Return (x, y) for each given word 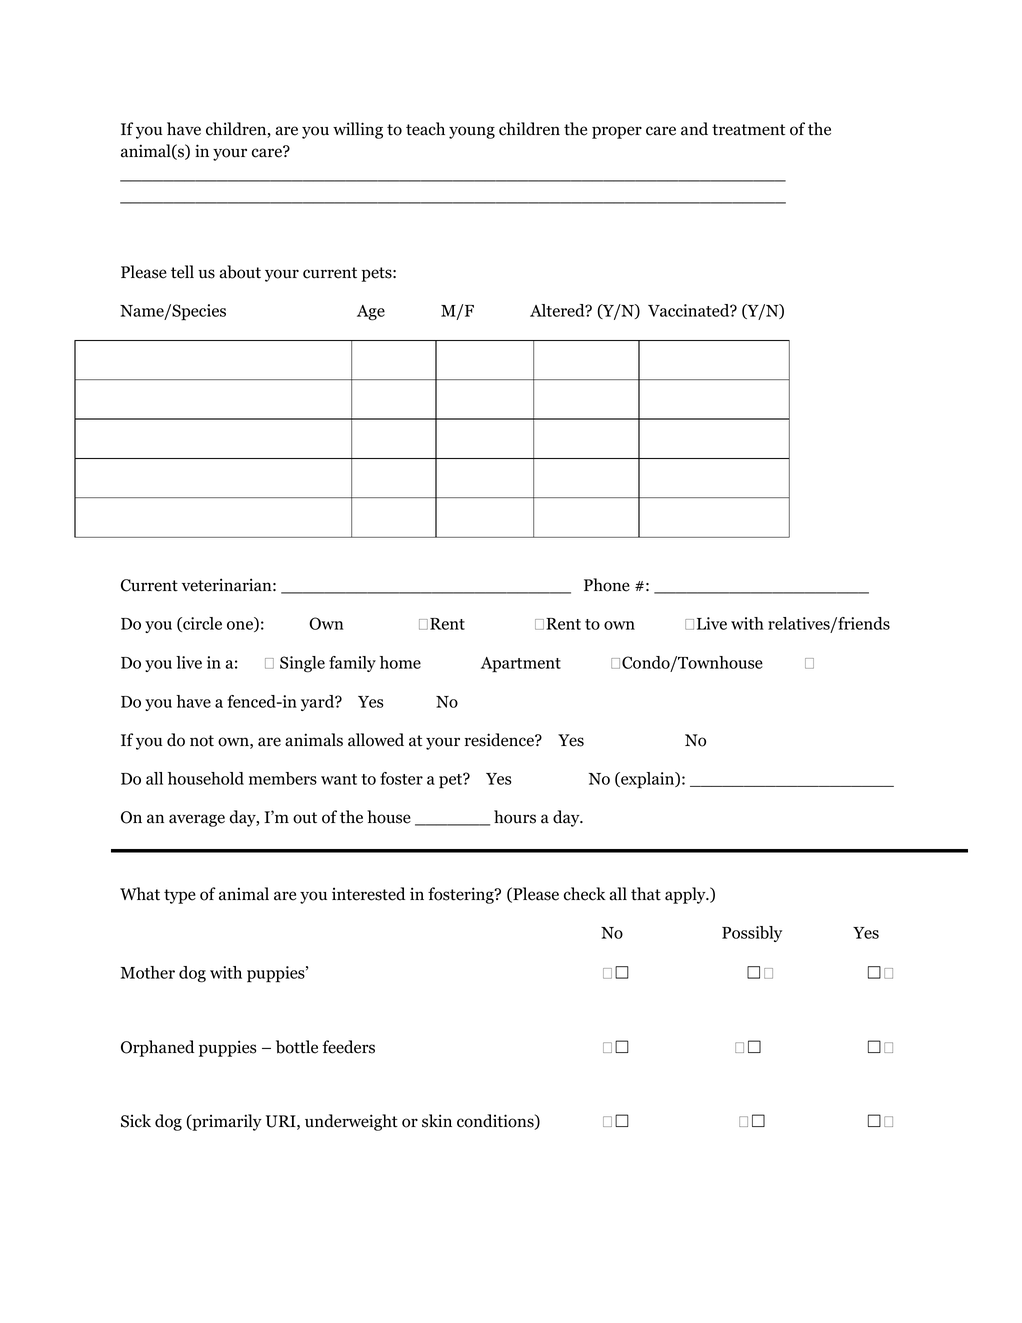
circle (201, 624)
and (694, 129)
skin (437, 1121)
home (400, 662)
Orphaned (157, 1048)
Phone (607, 585)
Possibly (752, 934)
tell (182, 272)
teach (425, 129)
